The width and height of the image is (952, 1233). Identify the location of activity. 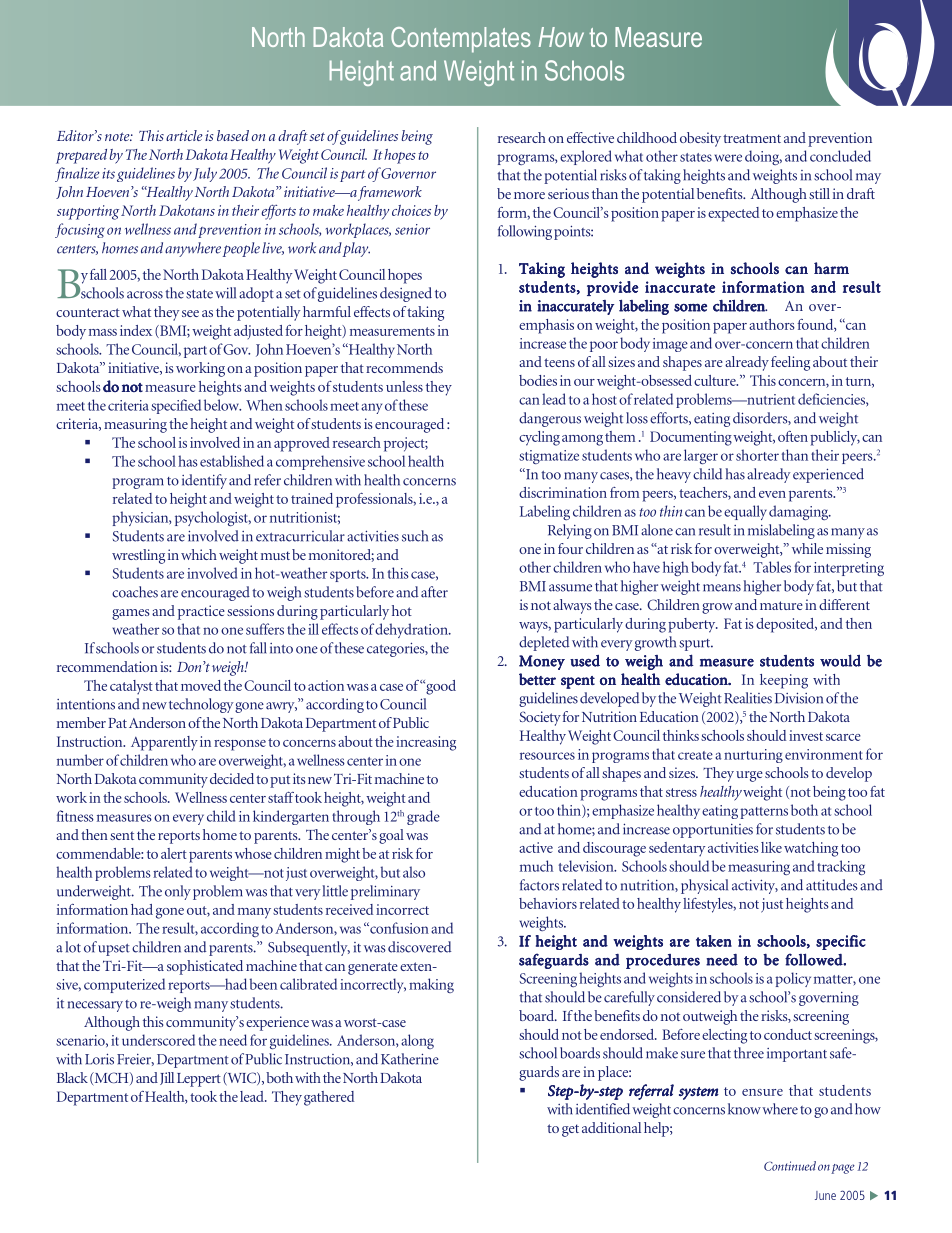
(755, 886).
